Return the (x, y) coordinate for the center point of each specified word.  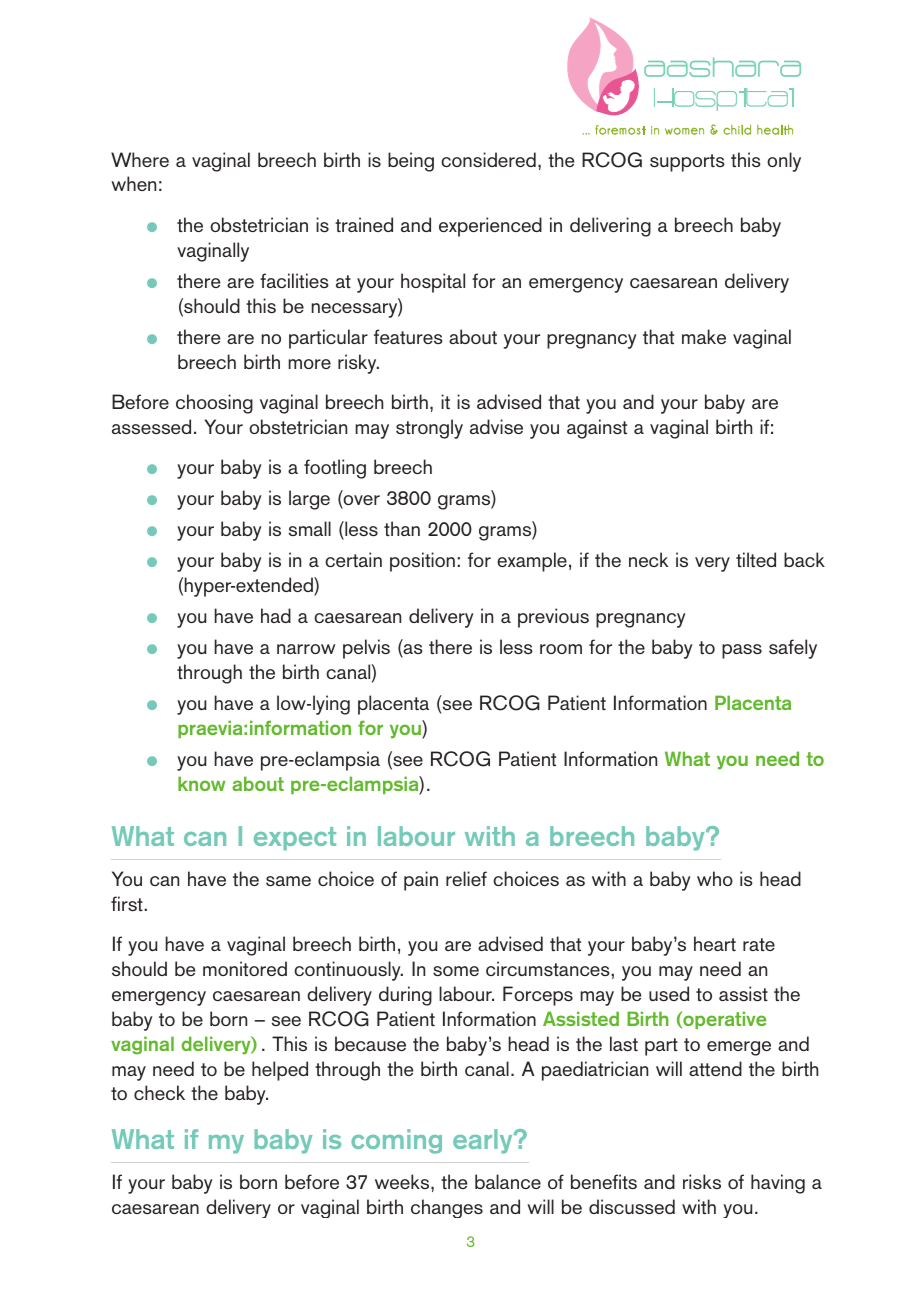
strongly (429, 429)
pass (742, 651)
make (704, 336)
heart (715, 943)
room (561, 649)
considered (488, 159)
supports (687, 163)
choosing (214, 404)
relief (466, 878)
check (159, 1092)
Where (140, 159)
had (276, 615)
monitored (245, 968)
